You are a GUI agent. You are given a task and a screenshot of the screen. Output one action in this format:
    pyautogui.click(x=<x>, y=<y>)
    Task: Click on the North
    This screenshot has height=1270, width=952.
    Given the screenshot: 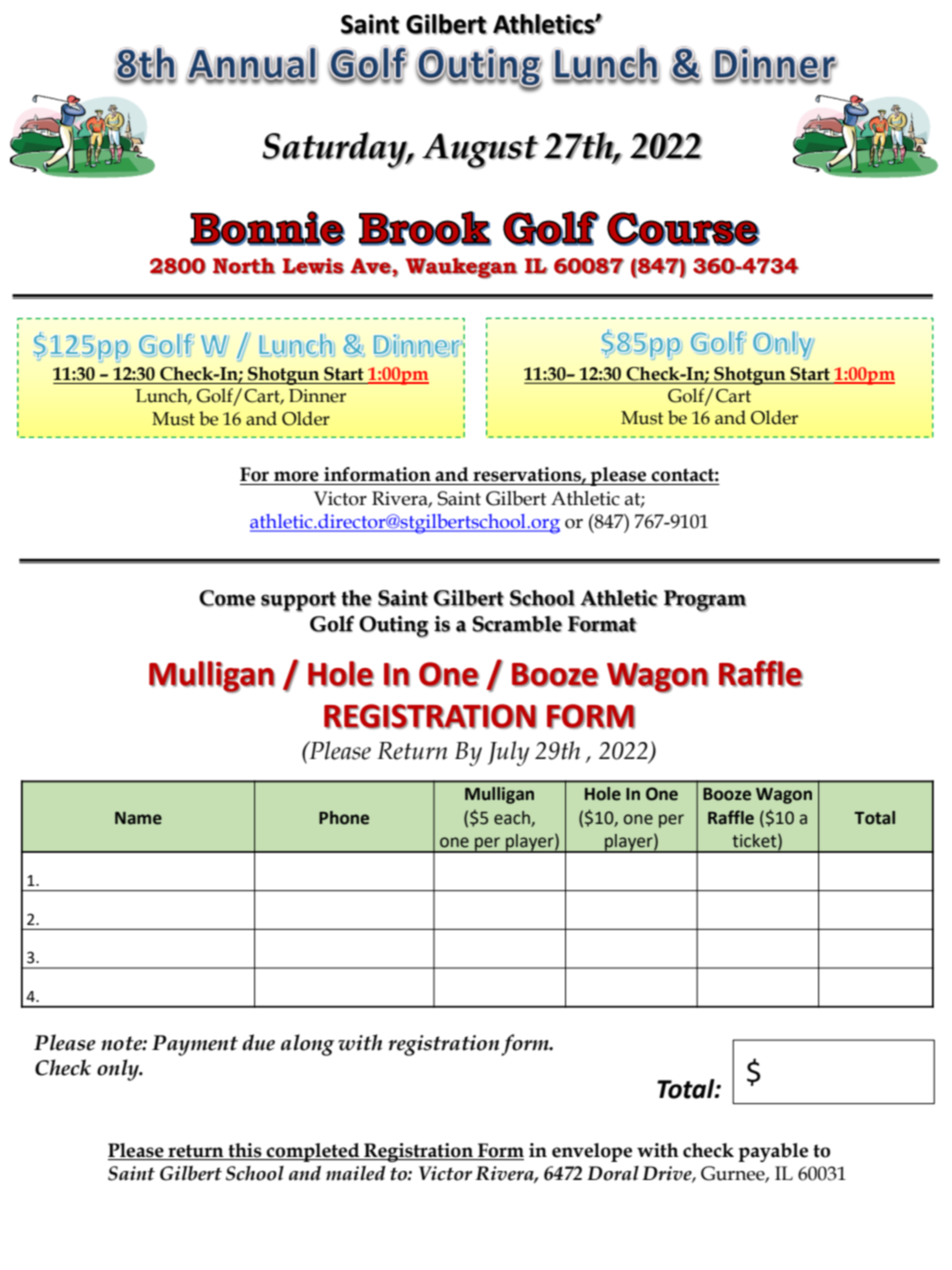 What is the action you would take?
    pyautogui.click(x=244, y=266)
